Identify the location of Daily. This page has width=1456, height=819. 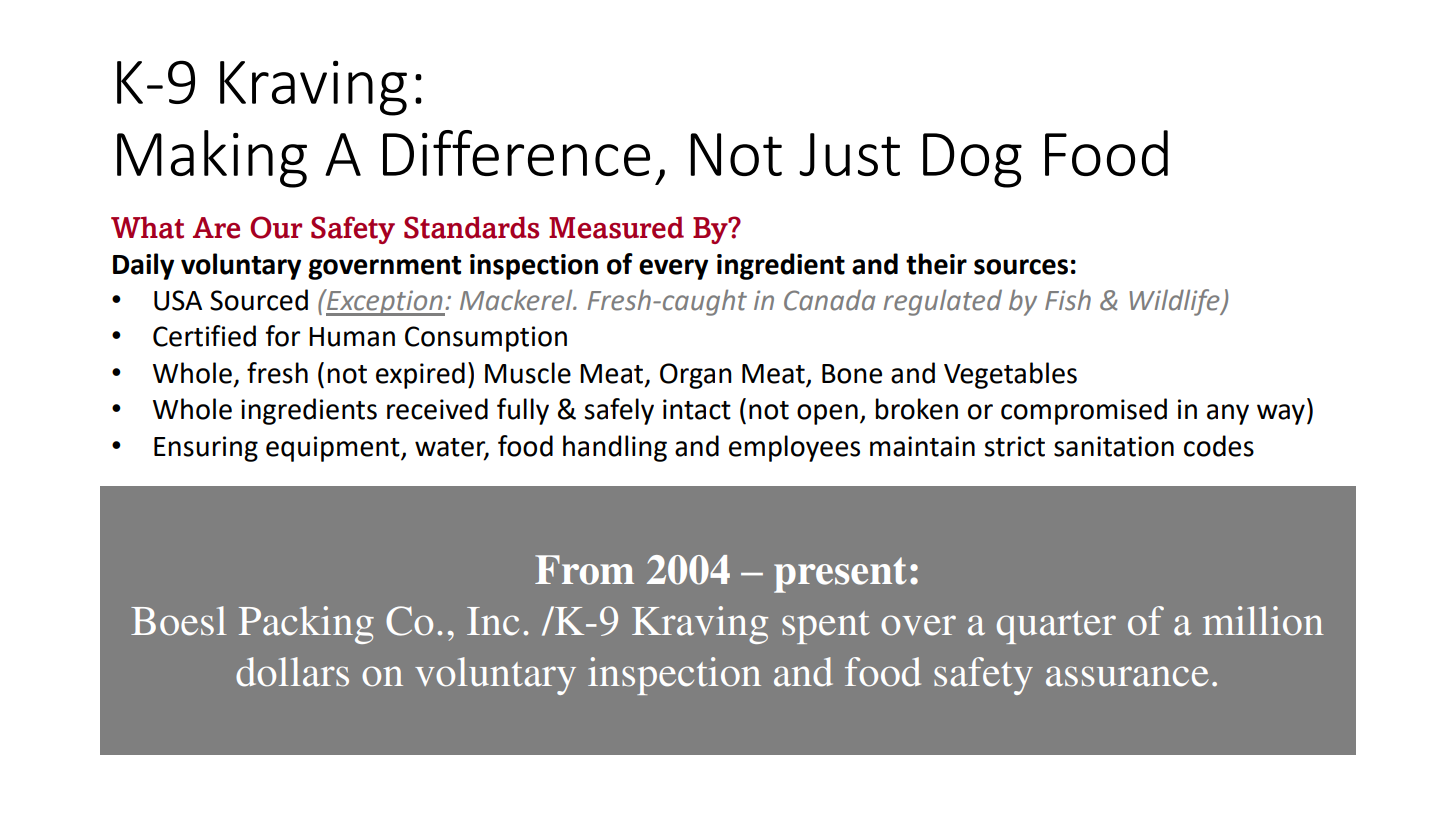
(143, 266).
